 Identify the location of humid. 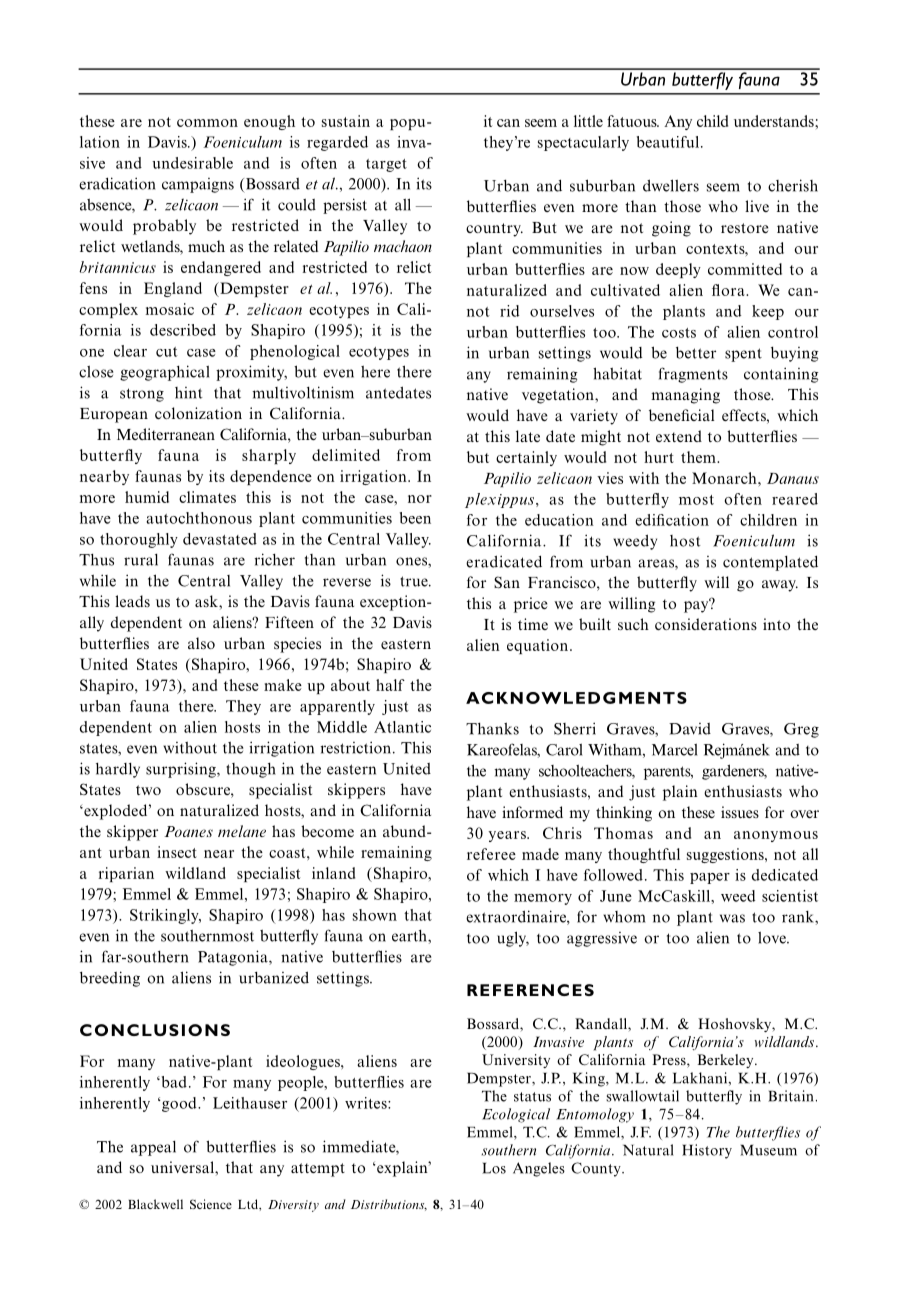
(147, 497).
